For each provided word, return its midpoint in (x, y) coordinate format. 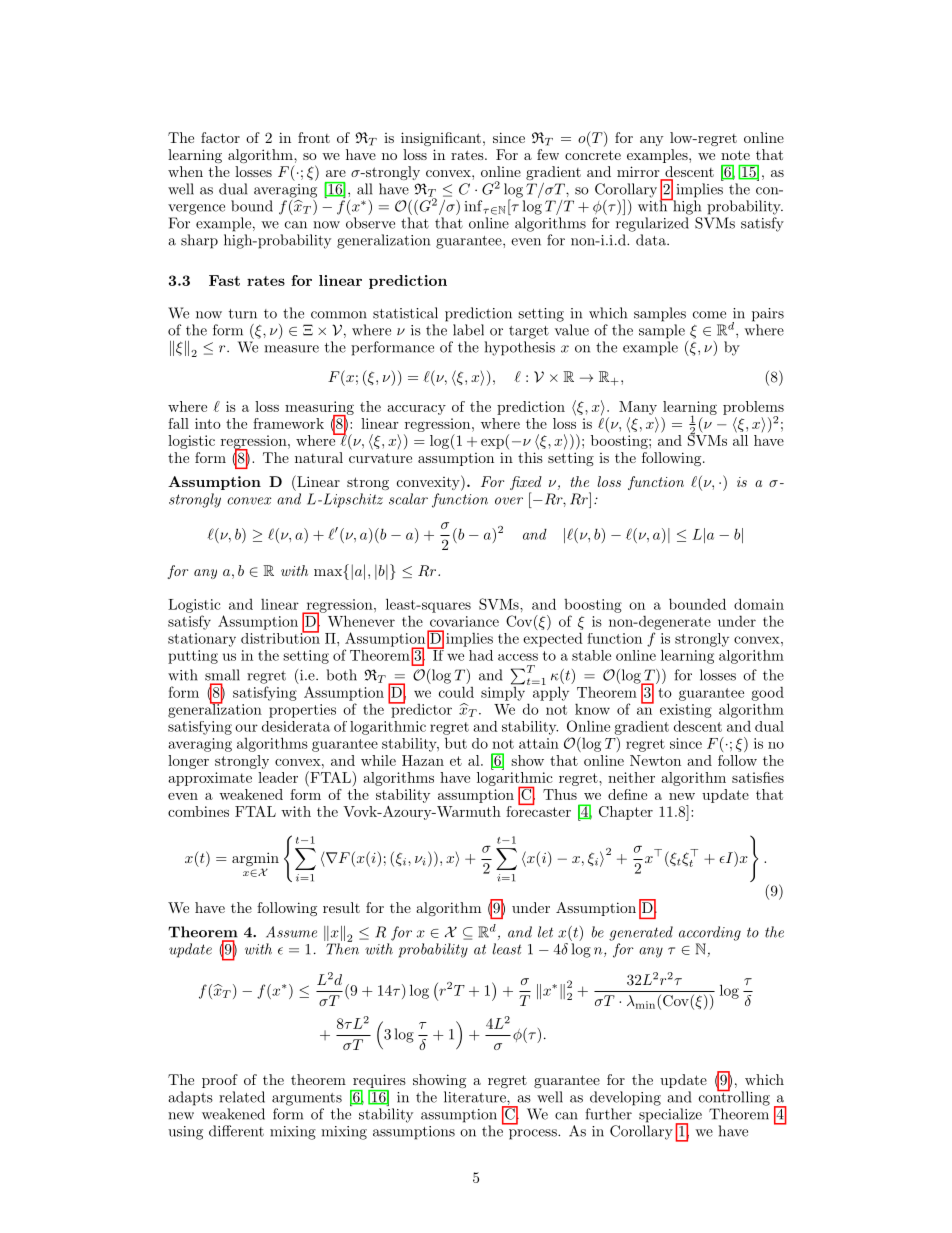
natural (319, 457)
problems (753, 409)
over (509, 501)
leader (278, 777)
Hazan (423, 760)
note (735, 155)
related (242, 1097)
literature (476, 1097)
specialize (670, 1116)
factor (220, 137)
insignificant (441, 139)
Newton (655, 760)
